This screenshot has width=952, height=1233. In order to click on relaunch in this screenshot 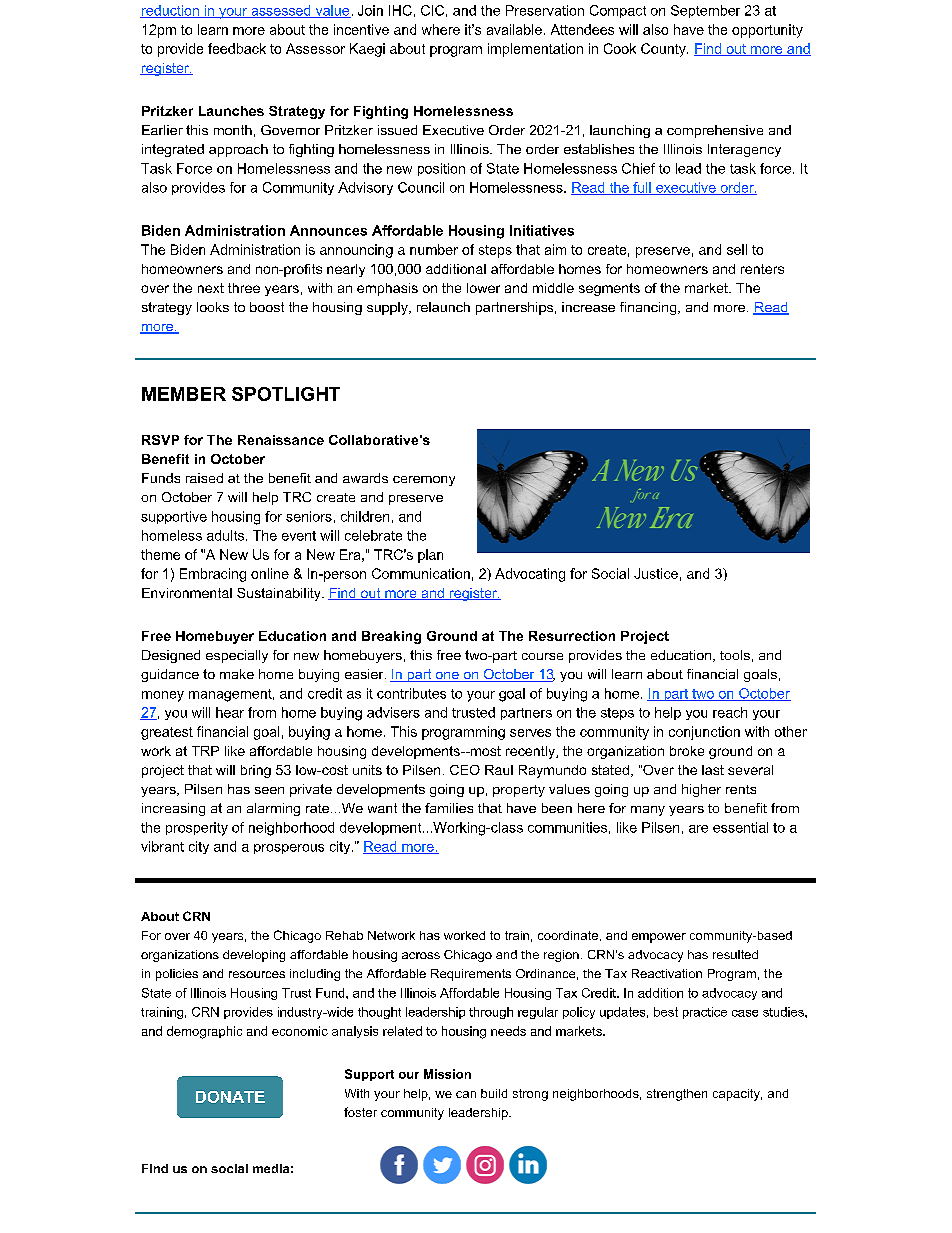, I will do `click(443, 307)`.
